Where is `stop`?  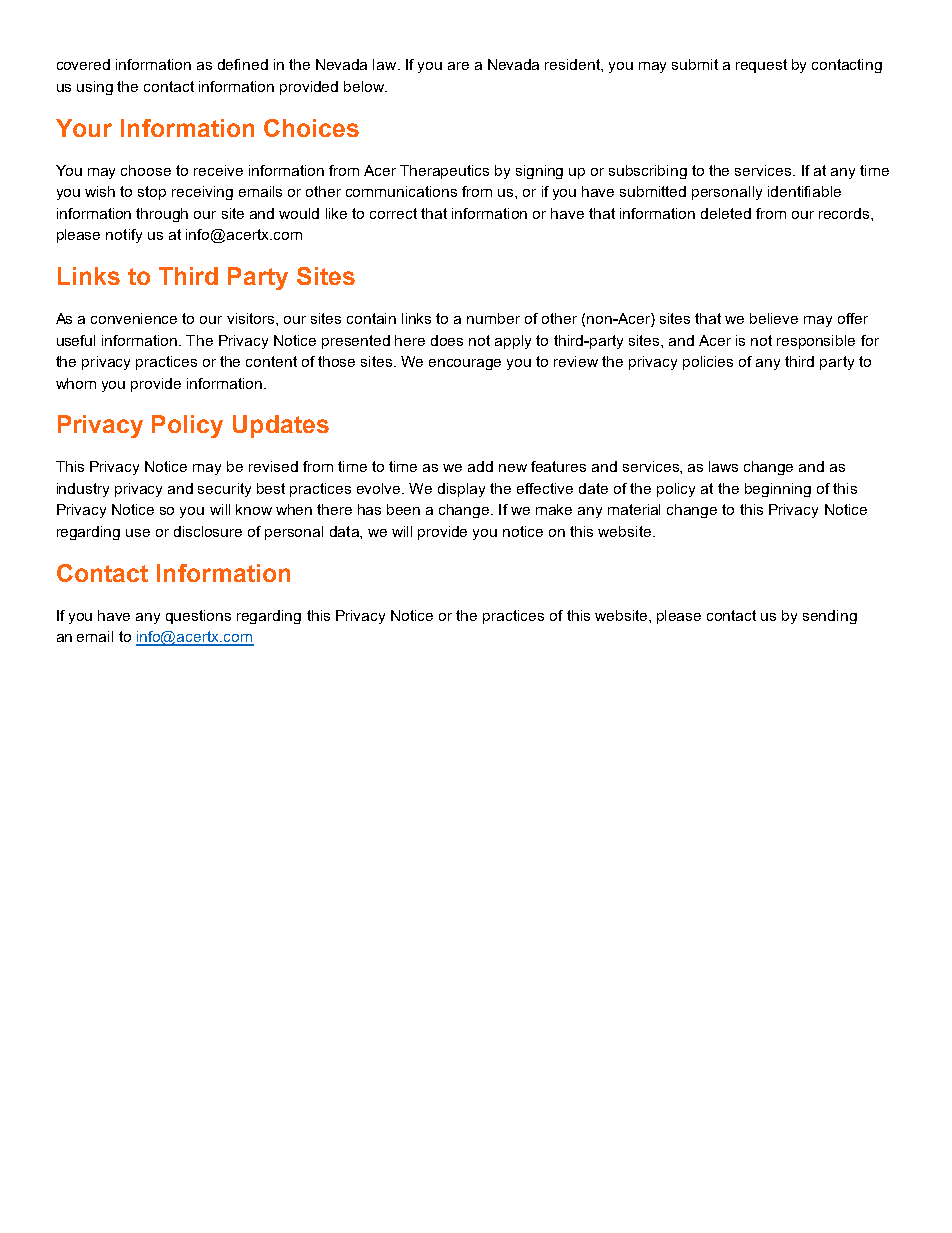 stop is located at coordinates (152, 193).
